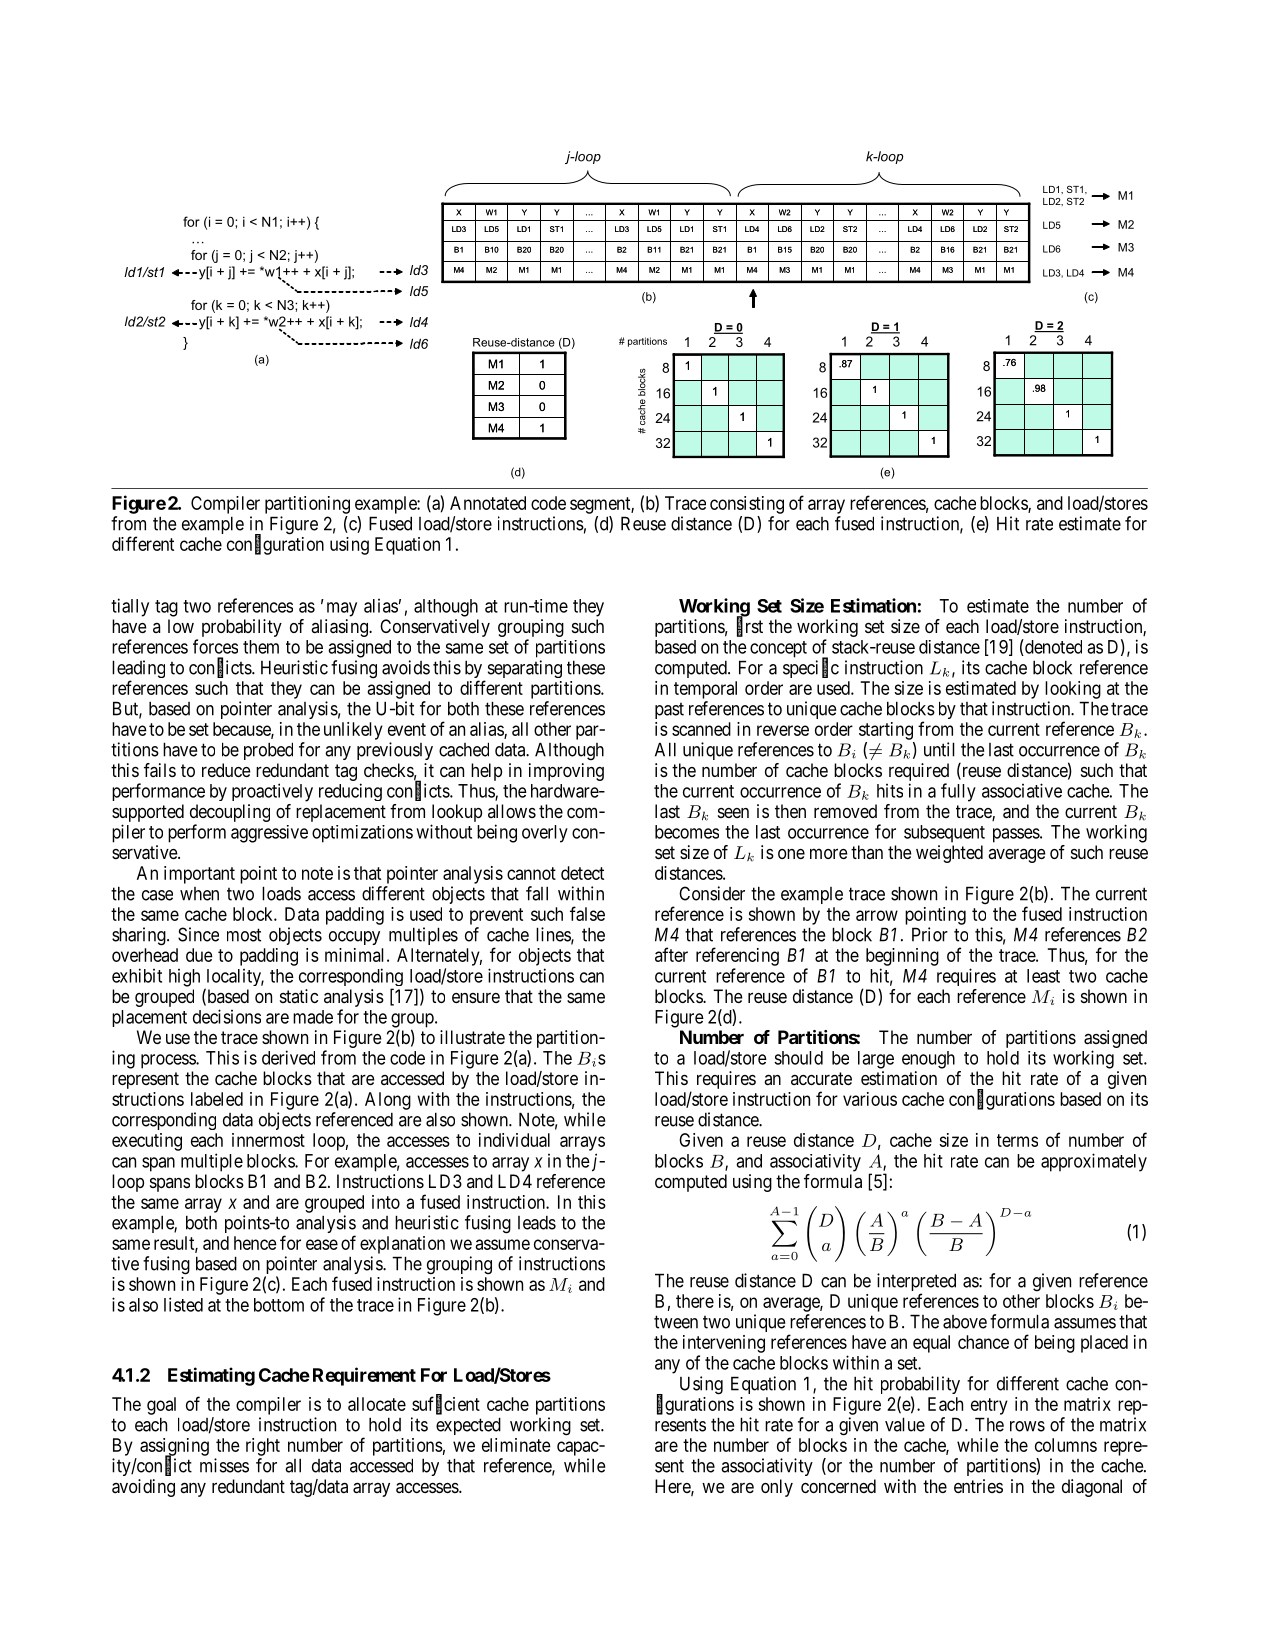  What do you see at coordinates (516, 1445) in the image?
I see `eliminate` at bounding box center [516, 1445].
